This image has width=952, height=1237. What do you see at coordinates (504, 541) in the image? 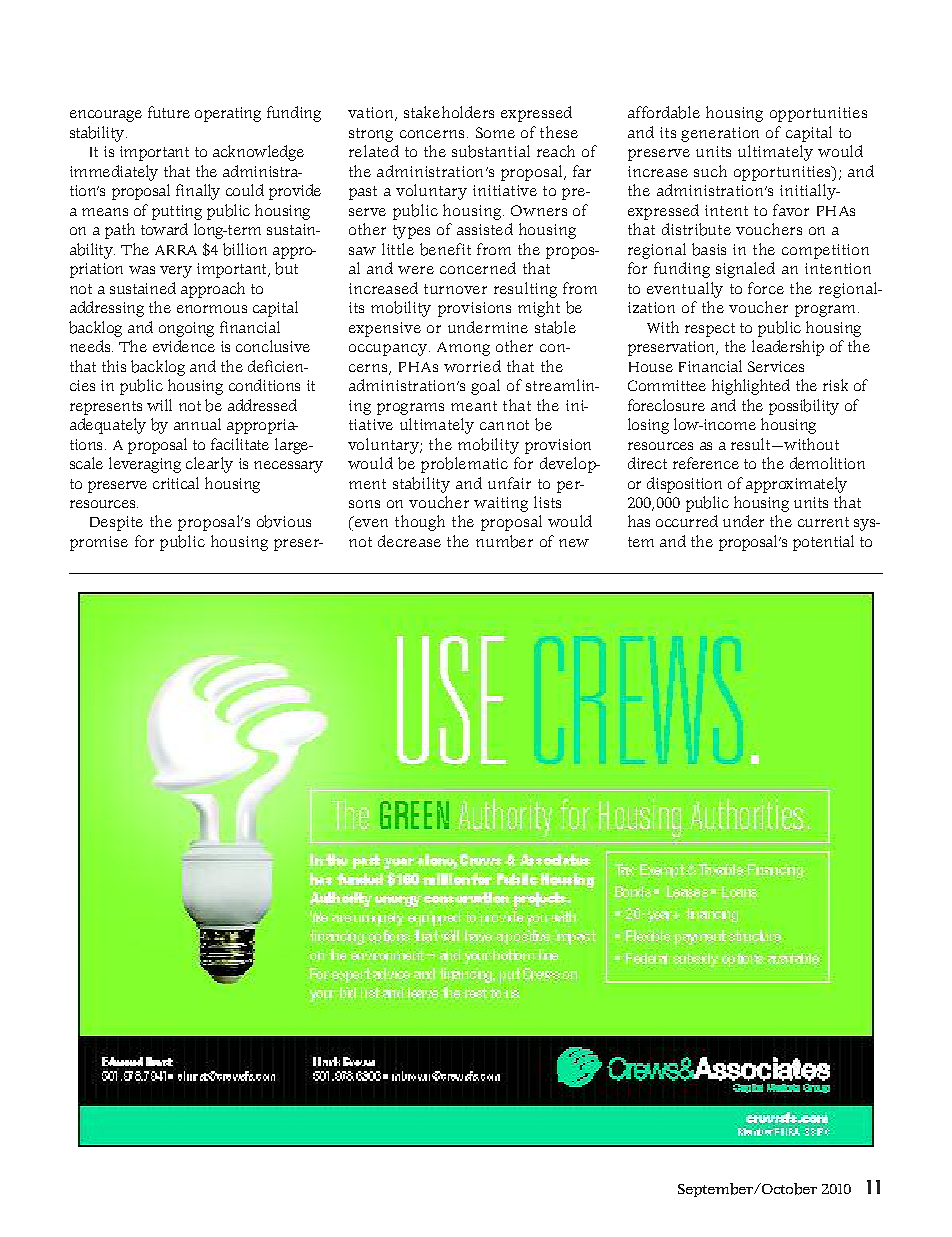
I see `number` at bounding box center [504, 541].
